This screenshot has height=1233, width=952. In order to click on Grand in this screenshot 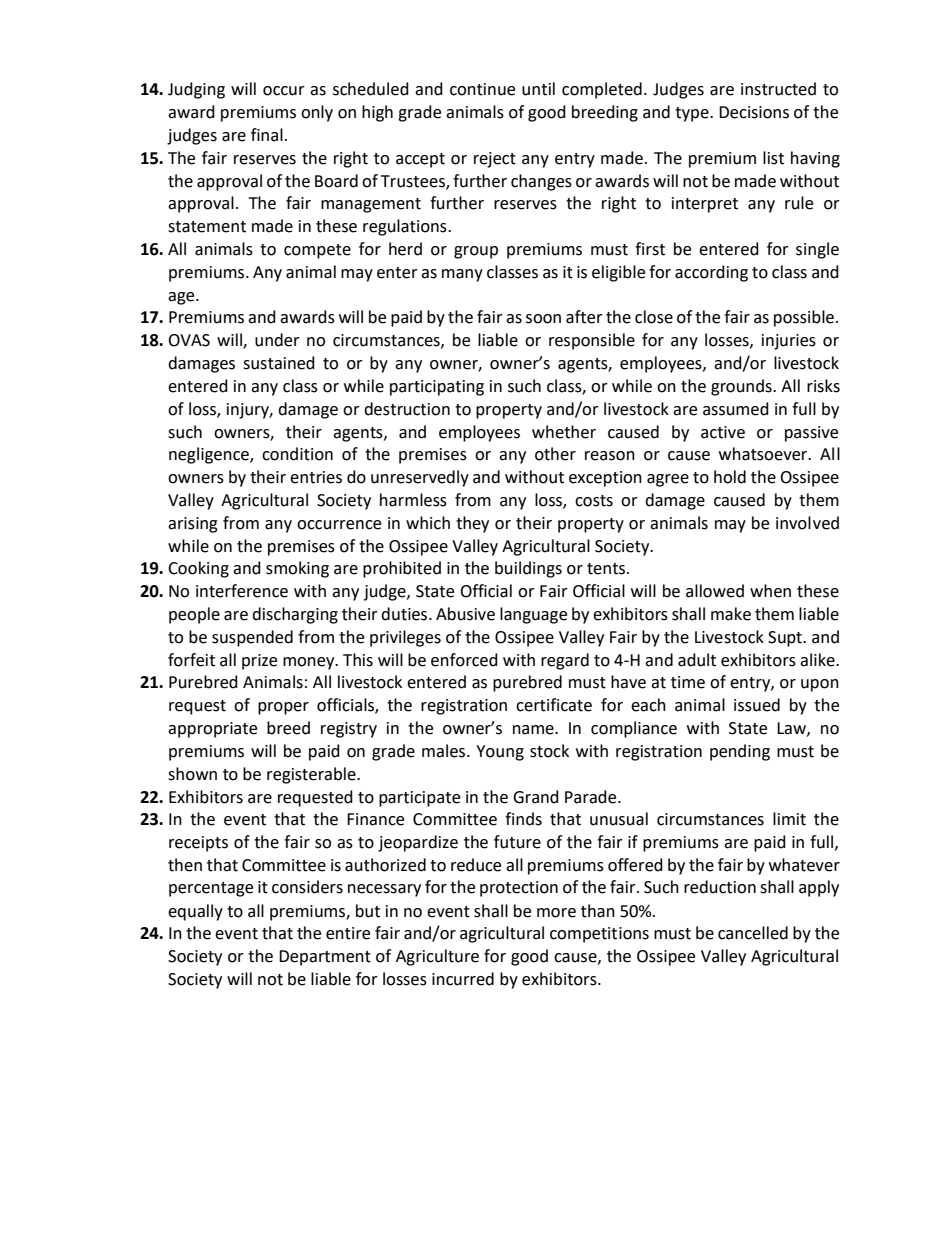, I will do `click(536, 797)`.
